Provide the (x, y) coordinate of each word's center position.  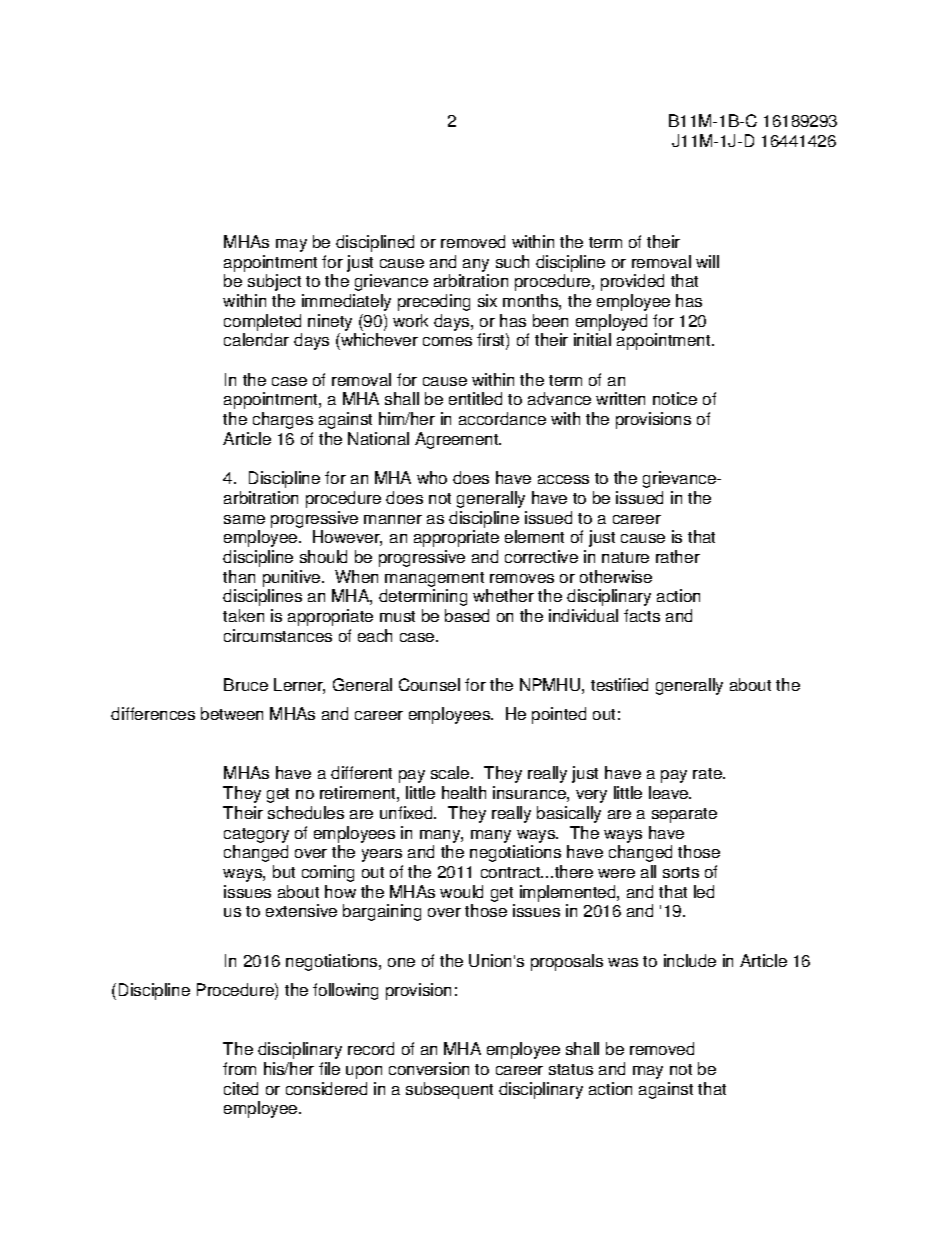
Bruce (246, 684)
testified (619, 684)
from (239, 1068)
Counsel (429, 684)
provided (632, 282)
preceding (434, 302)
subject (274, 282)
